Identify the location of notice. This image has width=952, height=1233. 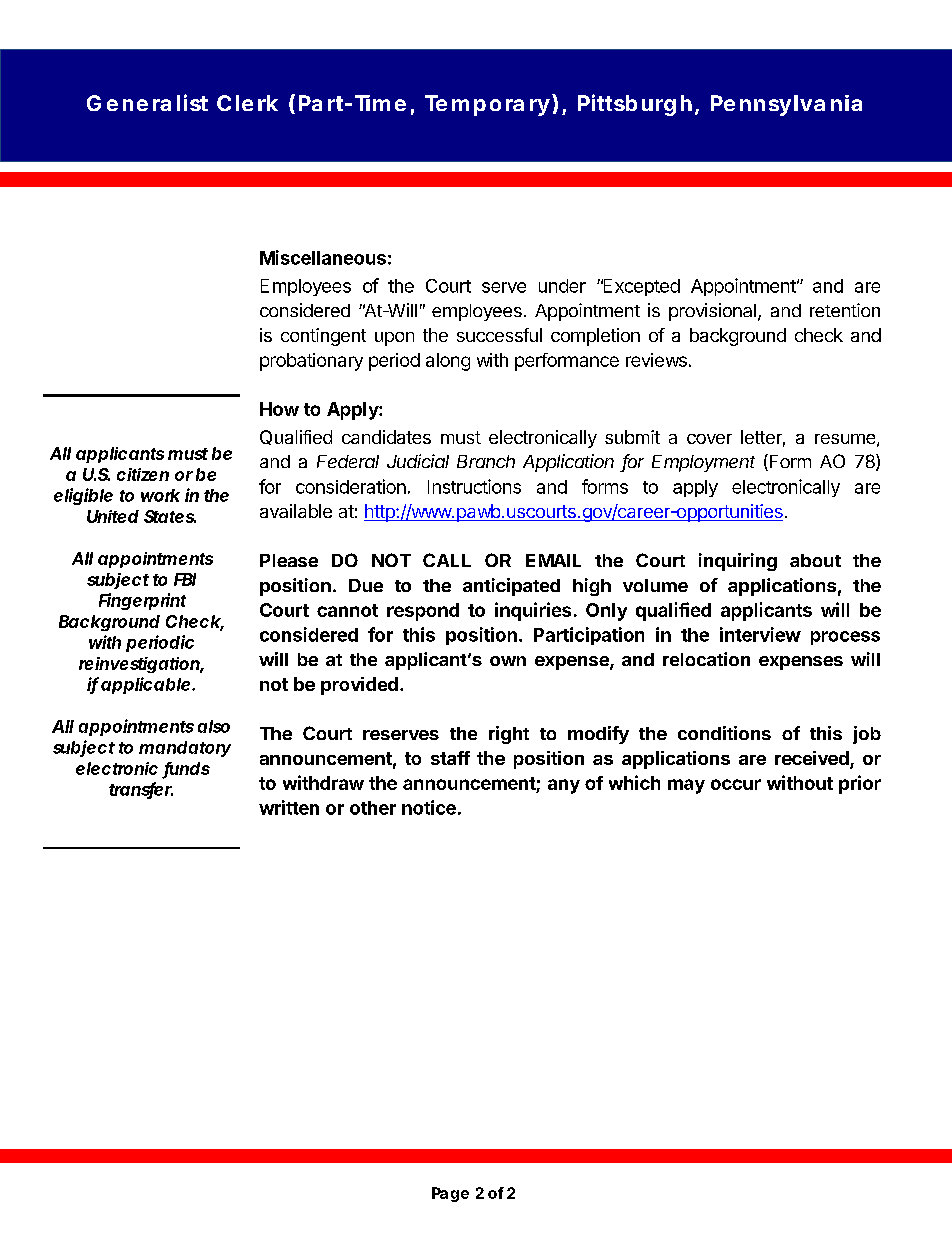
(429, 807).
